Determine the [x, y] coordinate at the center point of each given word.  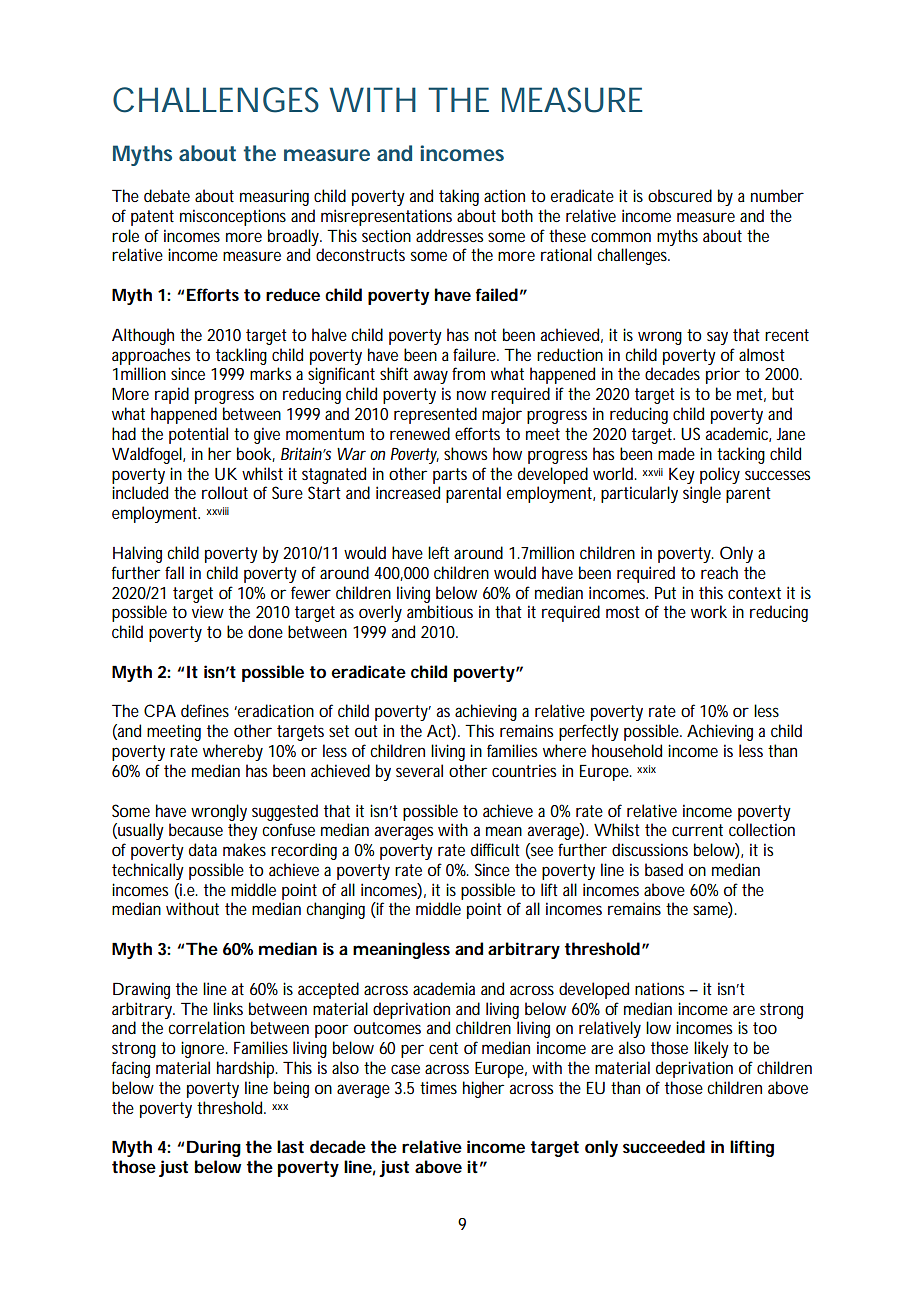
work [709, 611]
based [664, 869]
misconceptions [233, 217]
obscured [680, 195]
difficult [495, 849]
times [438, 1087]
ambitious [440, 611]
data [203, 849]
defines [205, 710]
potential [198, 435]
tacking [741, 455]
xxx [280, 1107]
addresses [449, 235]
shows [465, 453]
